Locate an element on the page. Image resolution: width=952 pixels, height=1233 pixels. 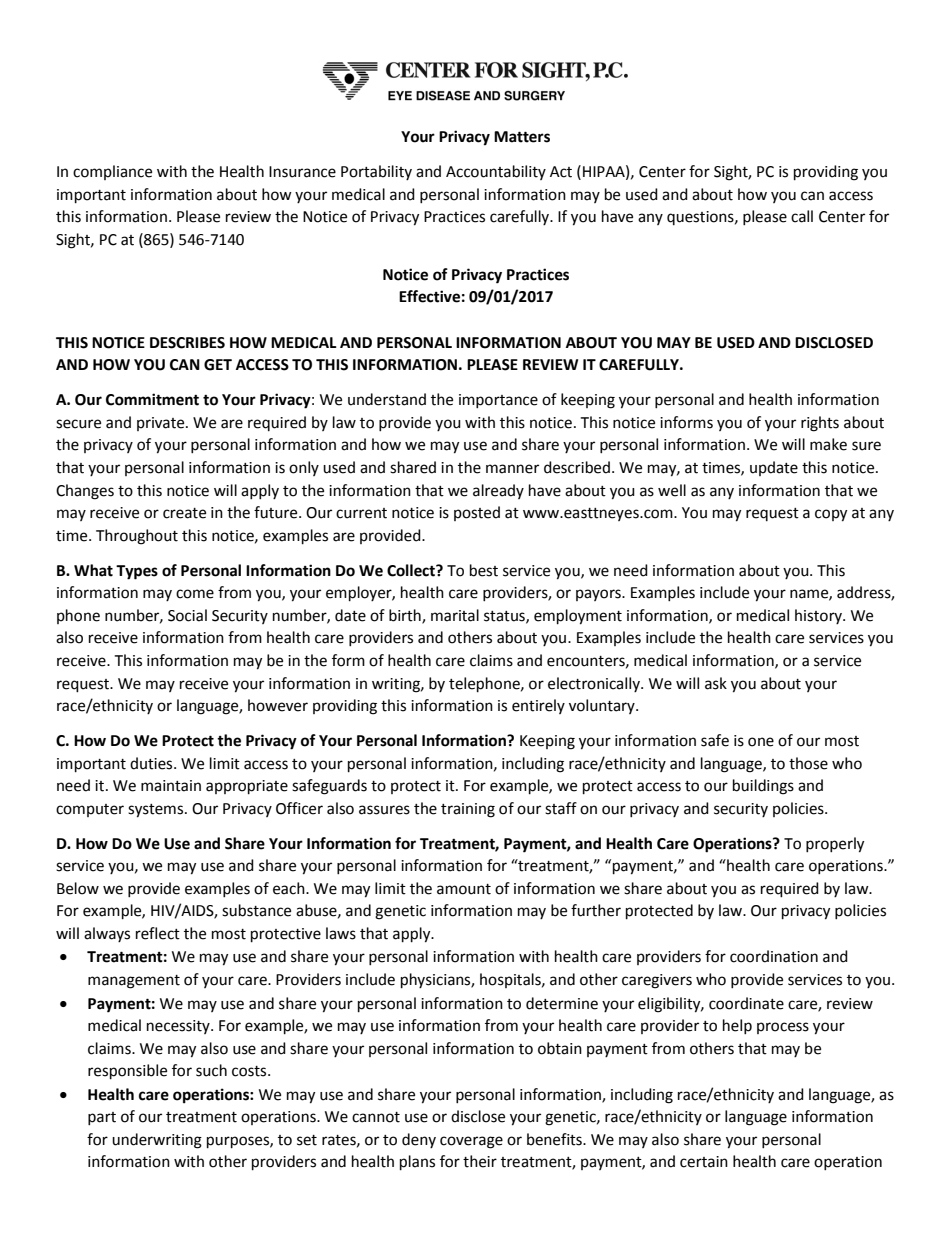
Matters is located at coordinates (522, 137).
